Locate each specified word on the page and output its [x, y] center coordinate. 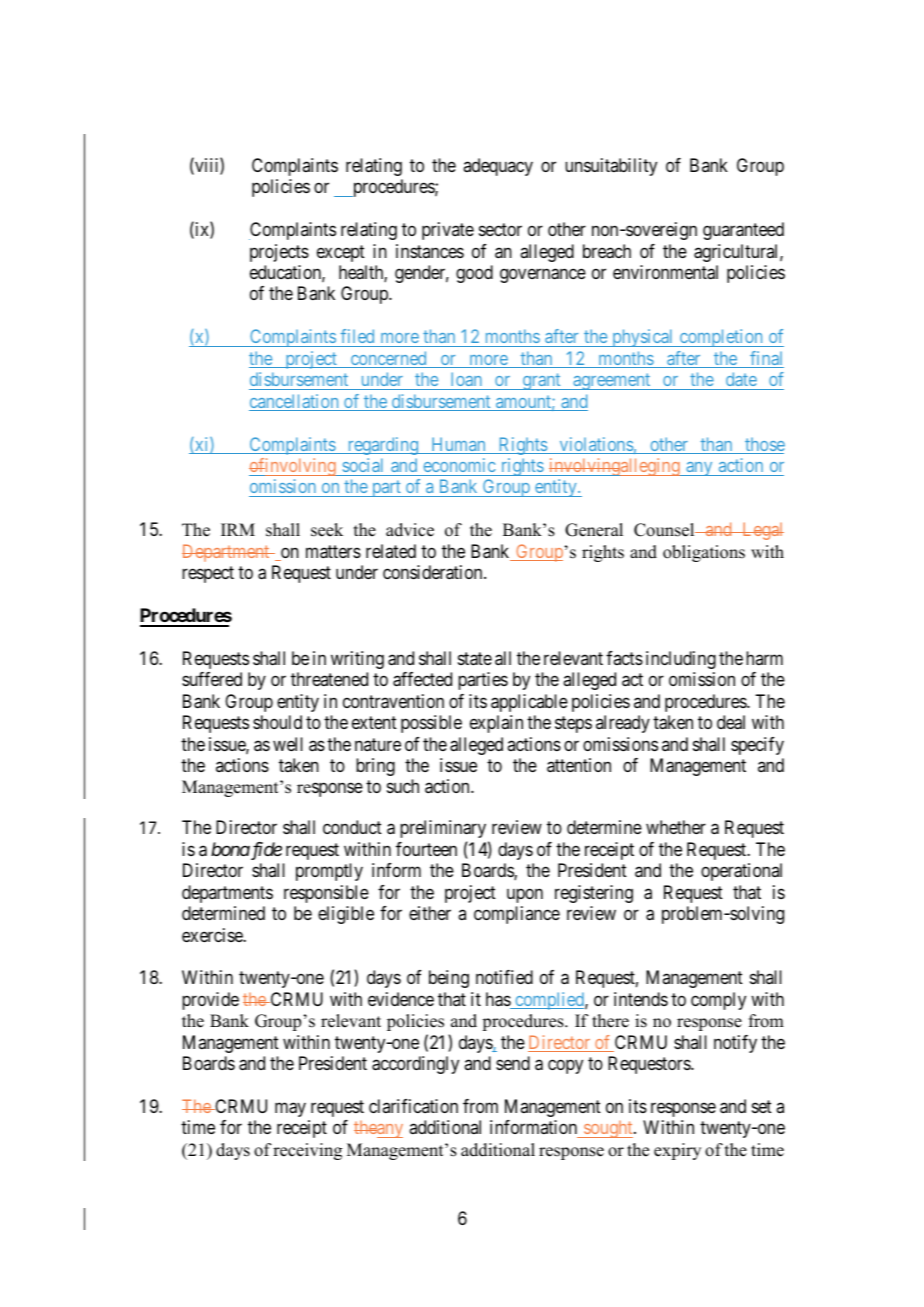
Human [458, 445]
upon [525, 895]
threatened [329, 679]
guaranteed [743, 231]
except [341, 253]
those [764, 445]
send [513, 1063]
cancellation [295, 402]
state [475, 659]
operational [741, 872]
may [290, 1110]
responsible [326, 894]
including [681, 660]
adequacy [498, 167]
